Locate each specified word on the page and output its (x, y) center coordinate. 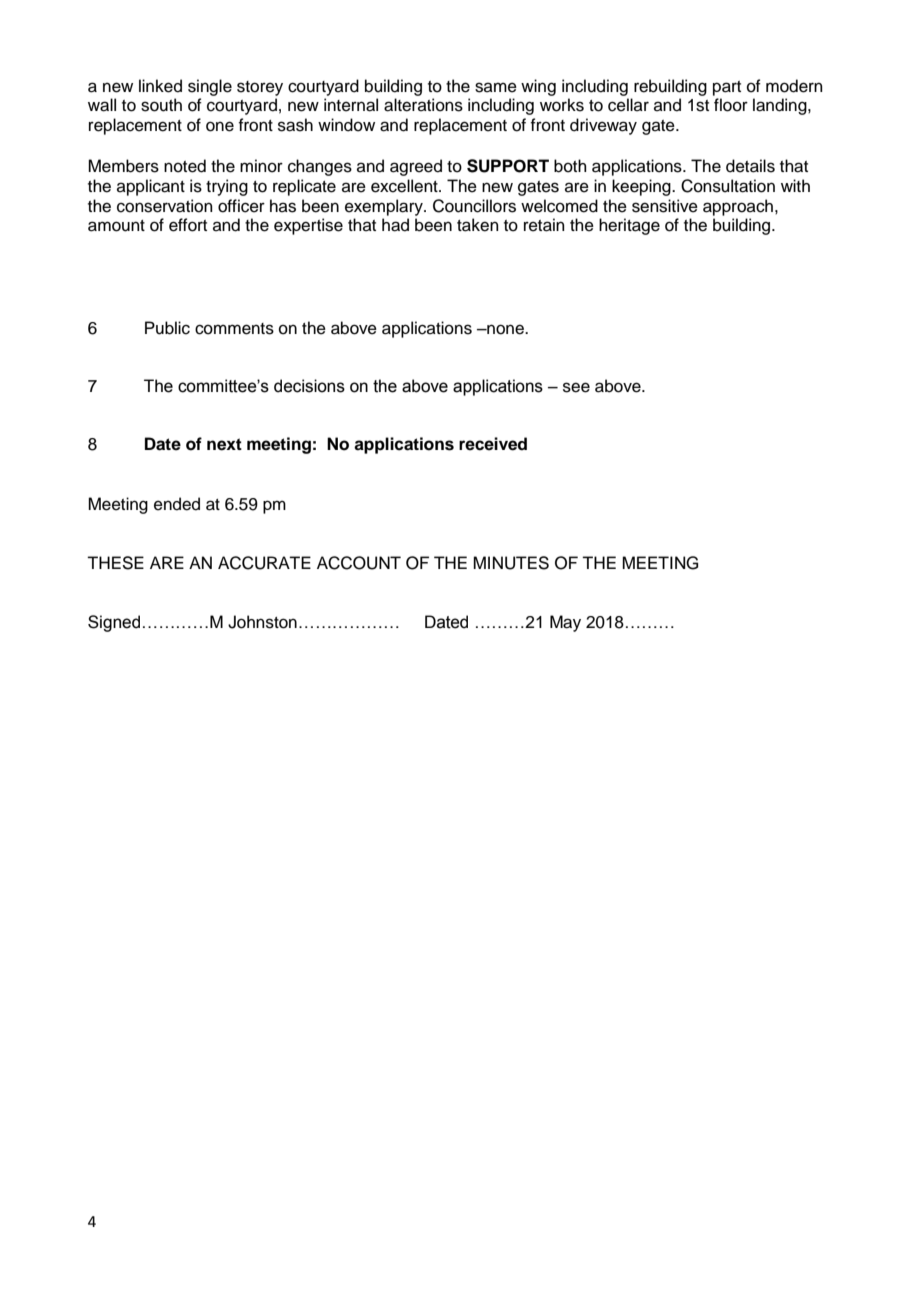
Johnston (262, 622)
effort (188, 225)
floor (731, 105)
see (576, 387)
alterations (423, 105)
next (224, 444)
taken (478, 225)
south (161, 105)
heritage (629, 226)
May (565, 623)
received (493, 444)
